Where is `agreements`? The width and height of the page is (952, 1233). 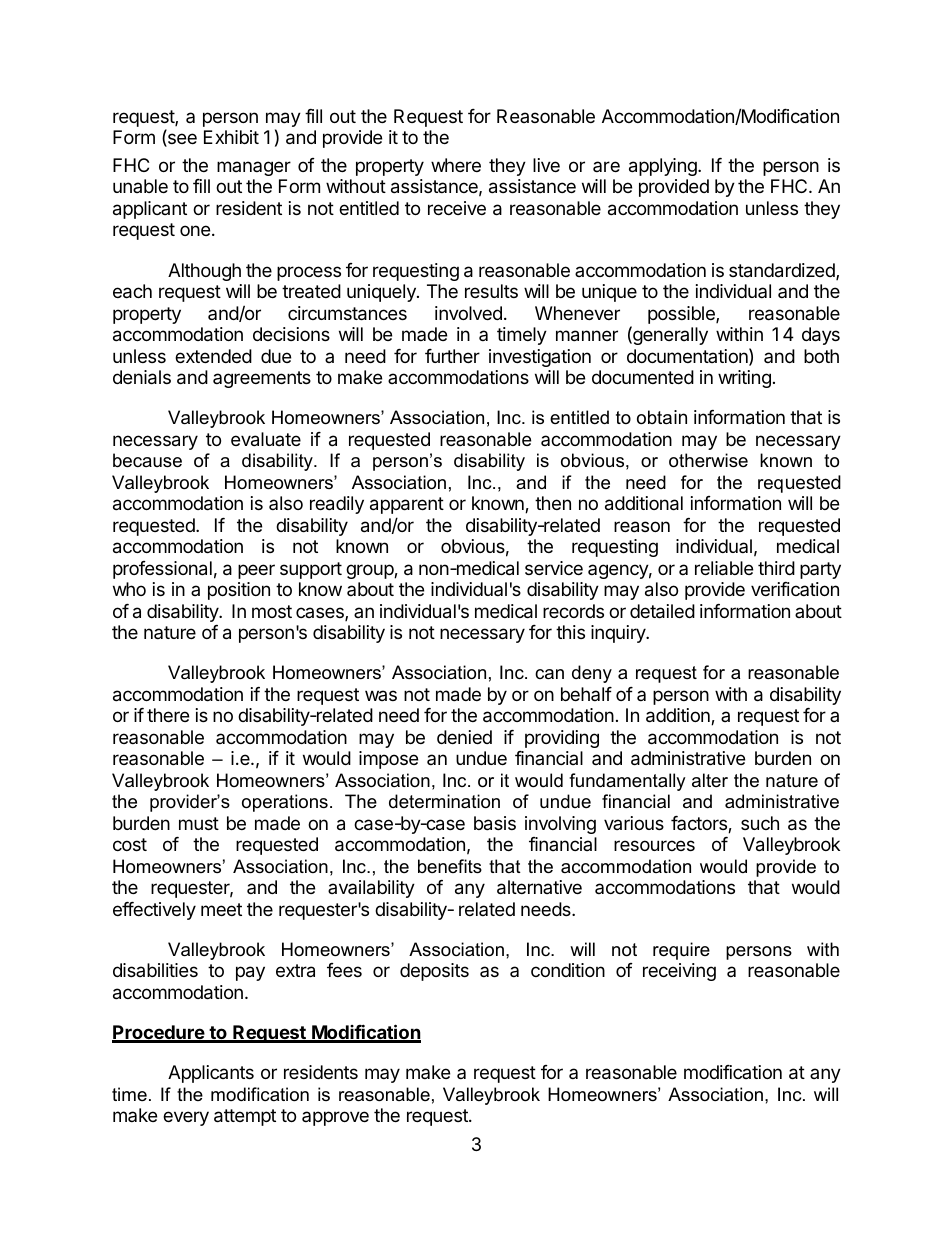 agreements is located at coordinates (262, 379).
